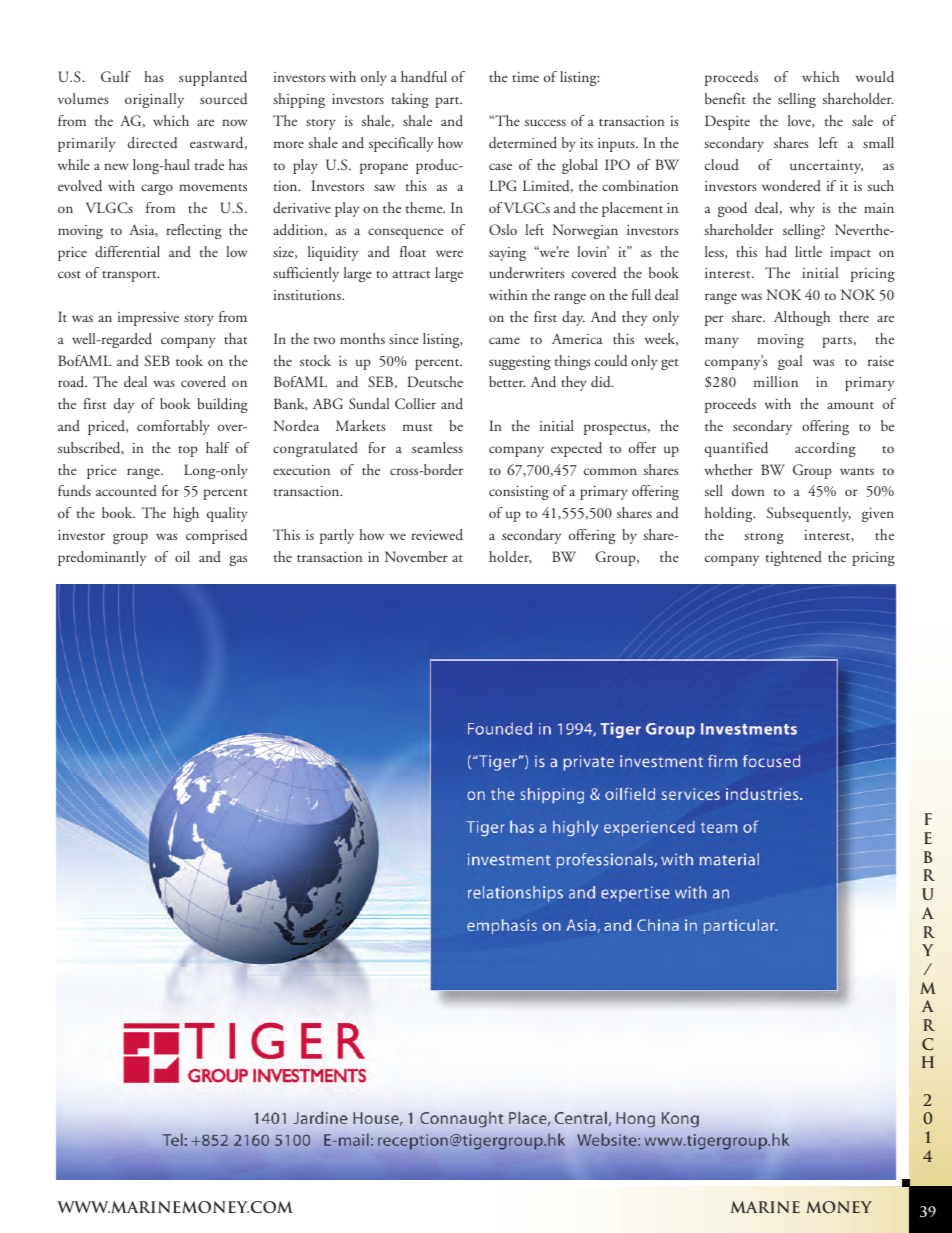  What do you see at coordinates (725, 98) in the image?
I see `benefit` at bounding box center [725, 98].
